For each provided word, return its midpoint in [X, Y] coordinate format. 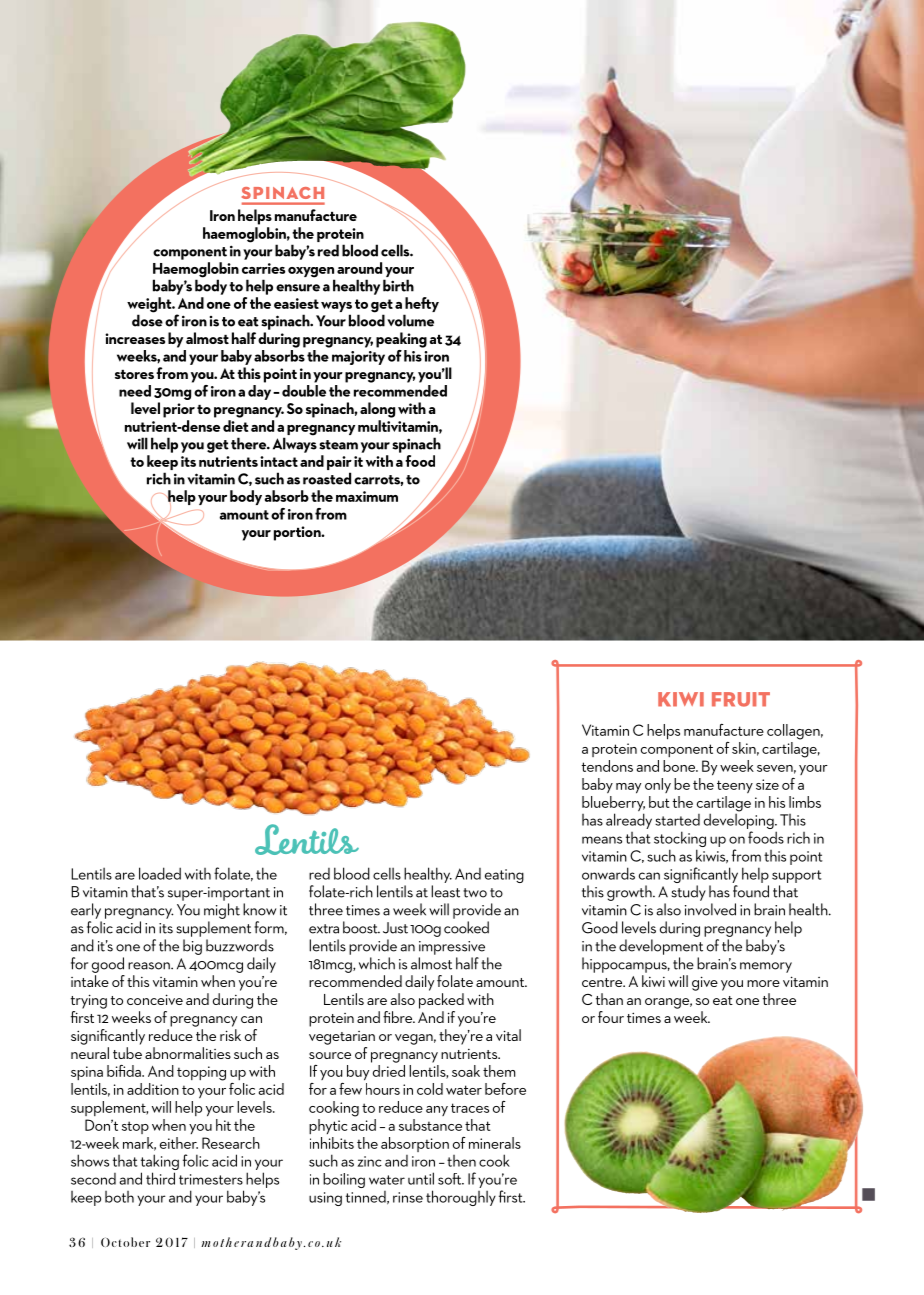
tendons [607, 766]
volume [410, 320]
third [160, 1178]
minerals [495, 1143]
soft [451, 1179]
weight [150, 306]
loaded [160, 873]
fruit [741, 699]
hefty [421, 306]
